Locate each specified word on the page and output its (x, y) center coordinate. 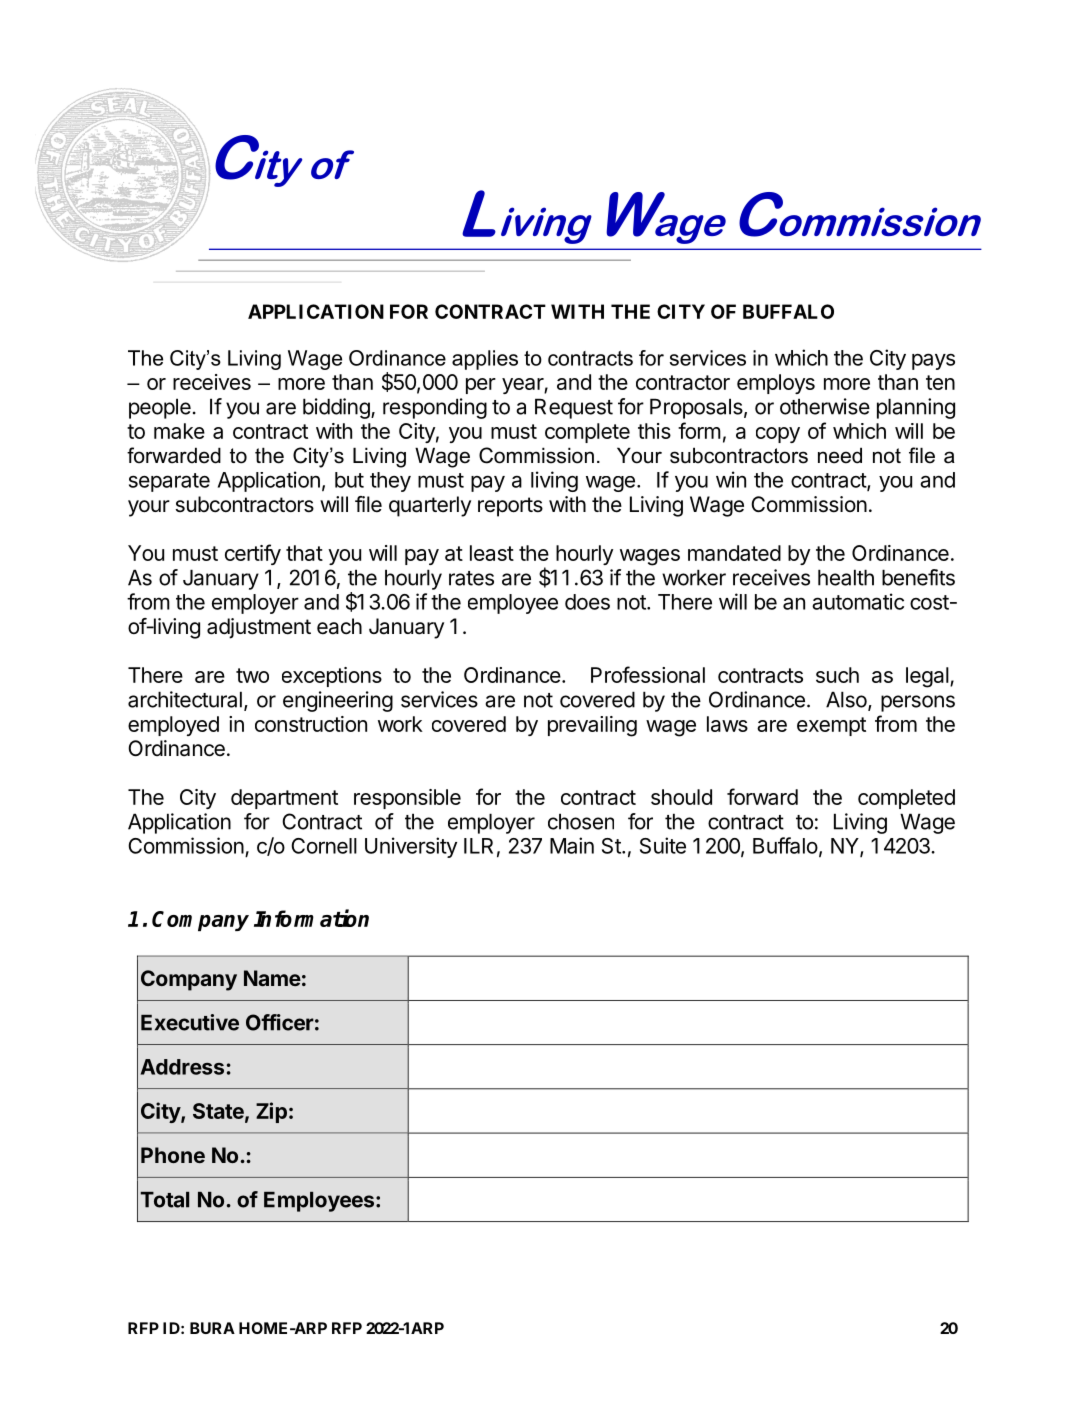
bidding (336, 408)
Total (165, 1200)
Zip (271, 1112)
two (252, 675)
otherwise (825, 406)
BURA (212, 1328)
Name (272, 978)
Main (572, 845)
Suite (663, 845)
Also (847, 700)
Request (574, 408)
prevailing (592, 726)
